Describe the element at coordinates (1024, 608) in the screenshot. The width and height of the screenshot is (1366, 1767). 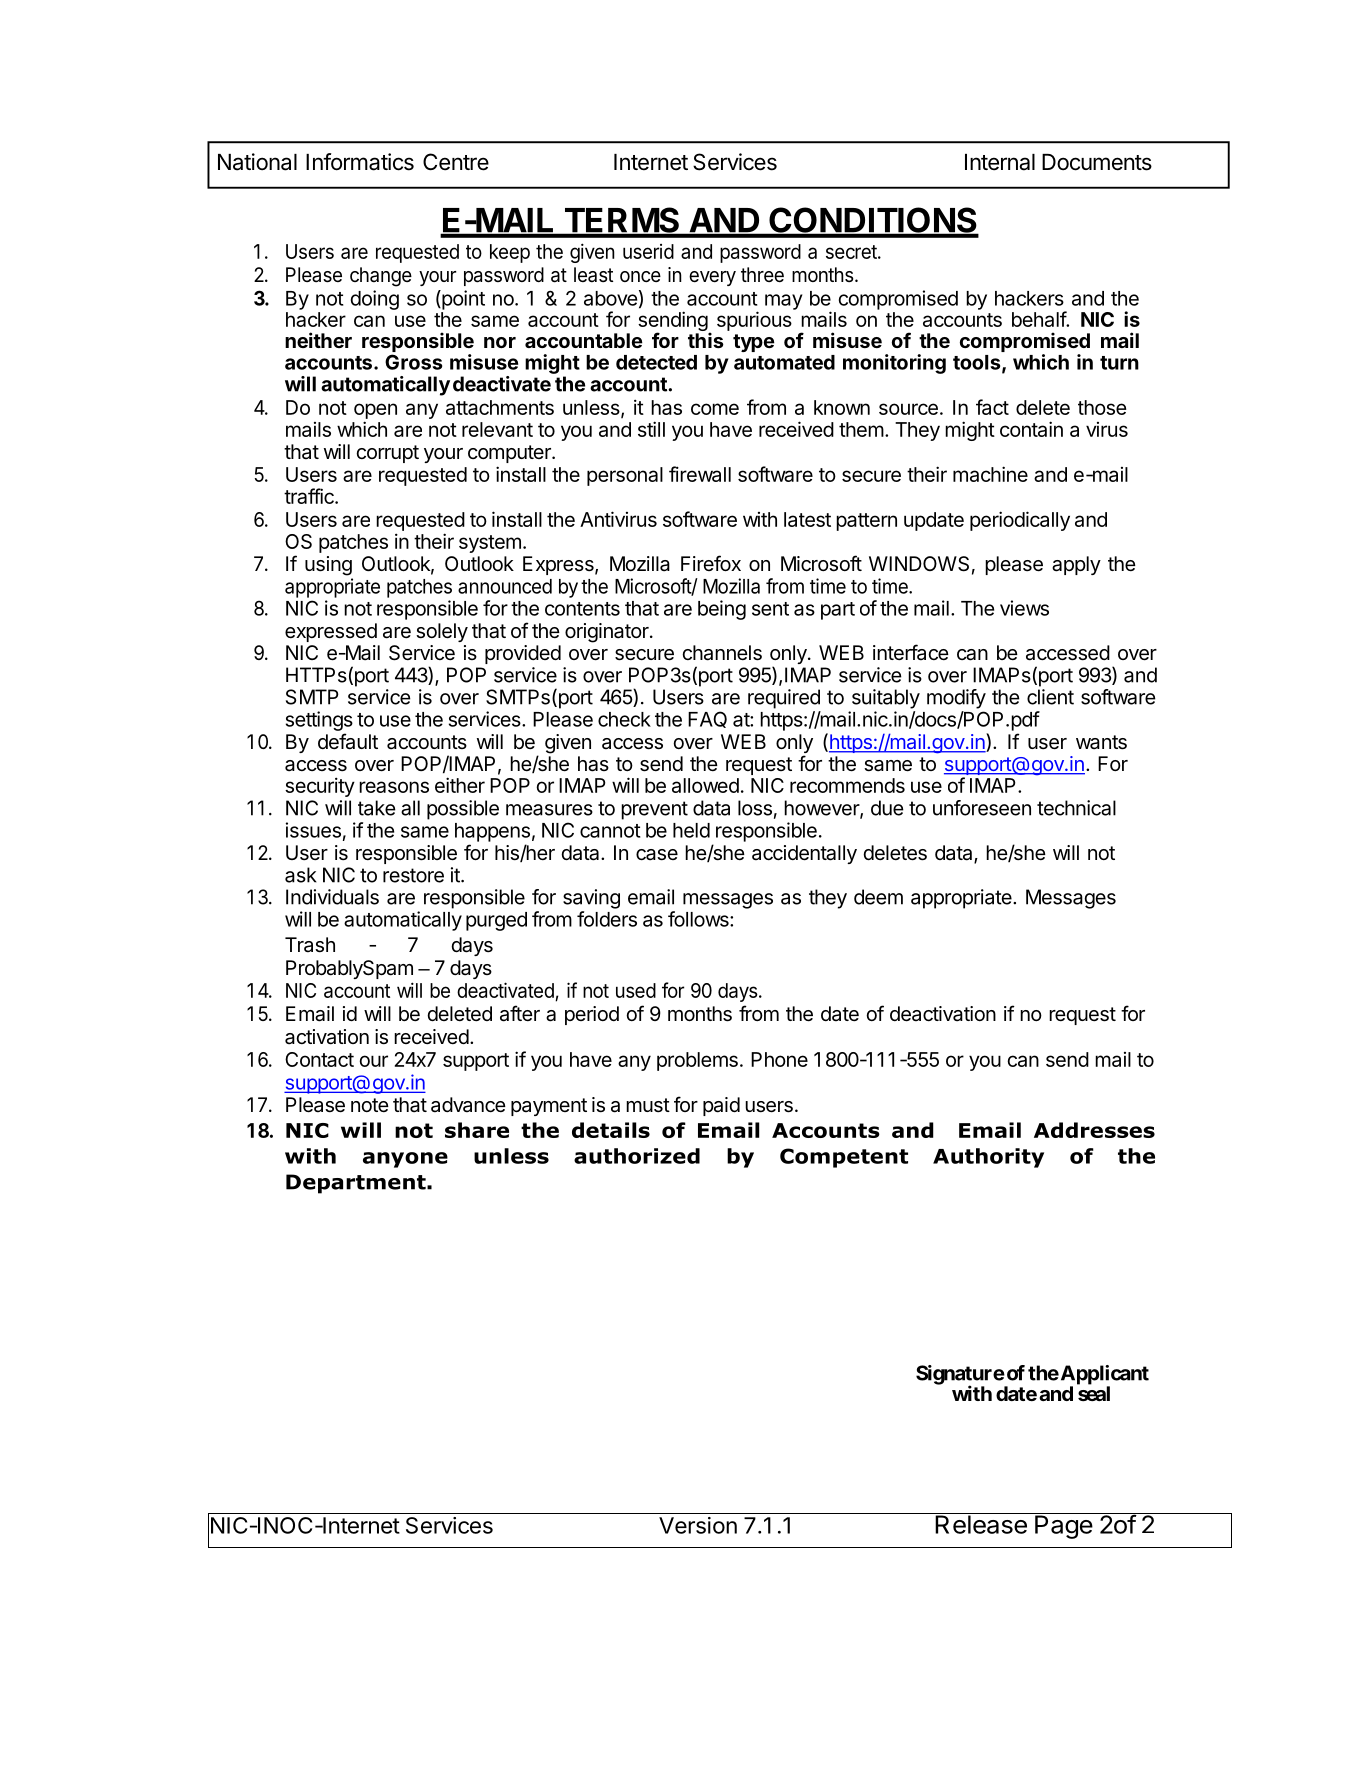
I see `views` at that location.
